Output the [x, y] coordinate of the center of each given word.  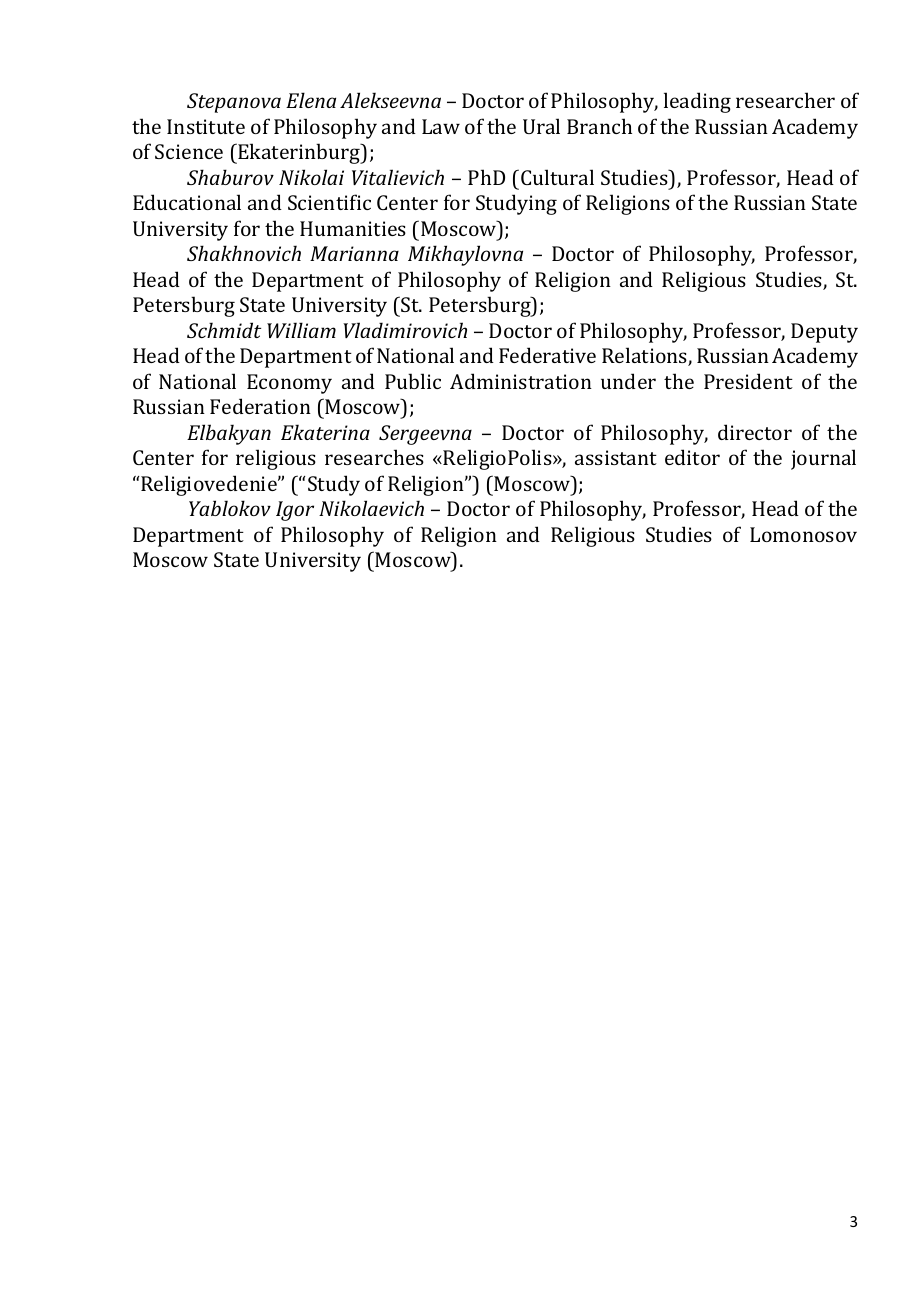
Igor [295, 511]
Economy [289, 384]
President [748, 381]
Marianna [354, 253]
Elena [311, 100]
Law [441, 126]
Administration [521, 381]
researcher [785, 100]
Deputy [824, 333]
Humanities [353, 228]
